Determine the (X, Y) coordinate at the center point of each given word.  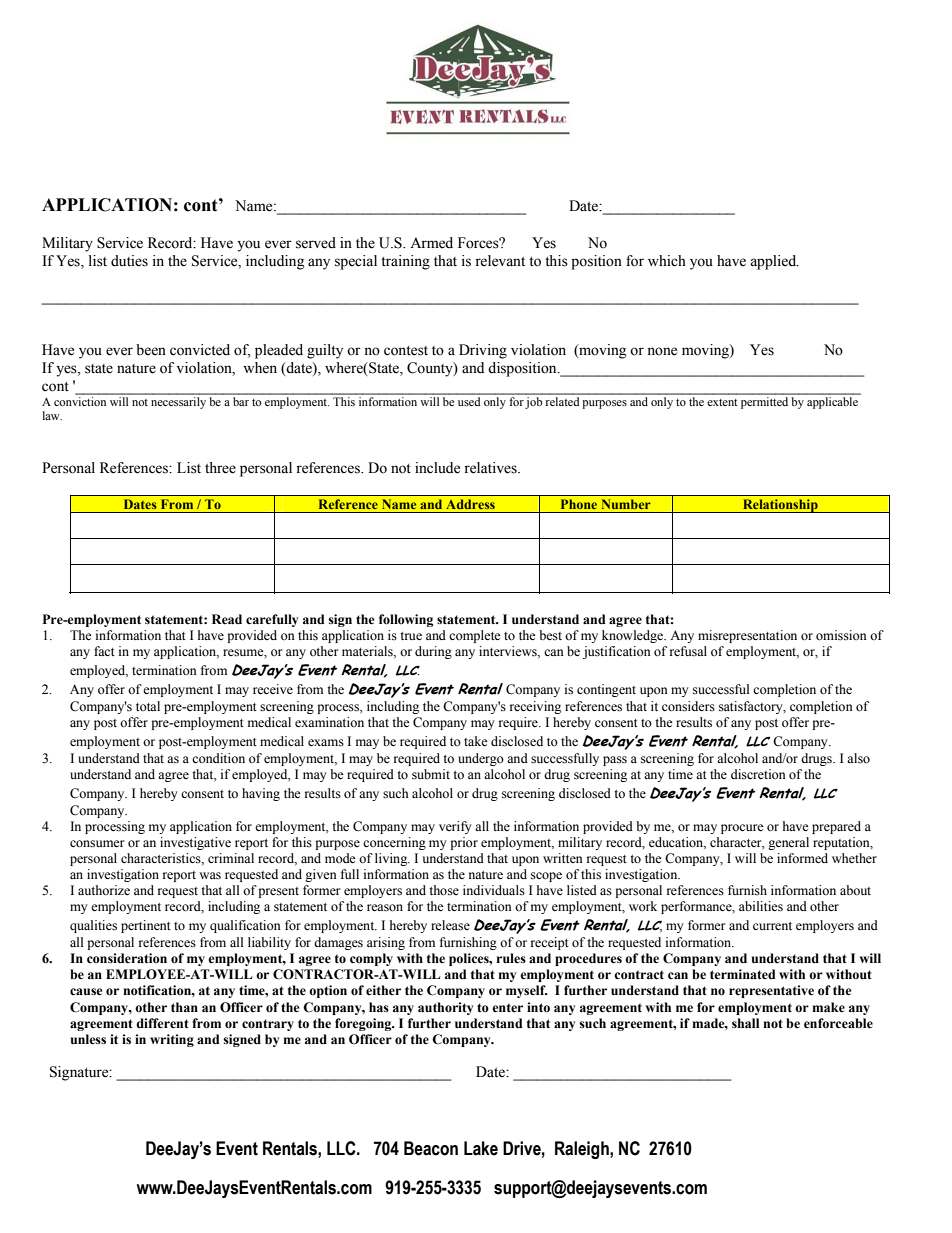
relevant (500, 261)
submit (431, 774)
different (162, 1023)
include (437, 468)
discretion (758, 774)
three (220, 468)
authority (445, 1008)
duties (129, 261)
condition (218, 758)
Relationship (780, 506)
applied (774, 262)
